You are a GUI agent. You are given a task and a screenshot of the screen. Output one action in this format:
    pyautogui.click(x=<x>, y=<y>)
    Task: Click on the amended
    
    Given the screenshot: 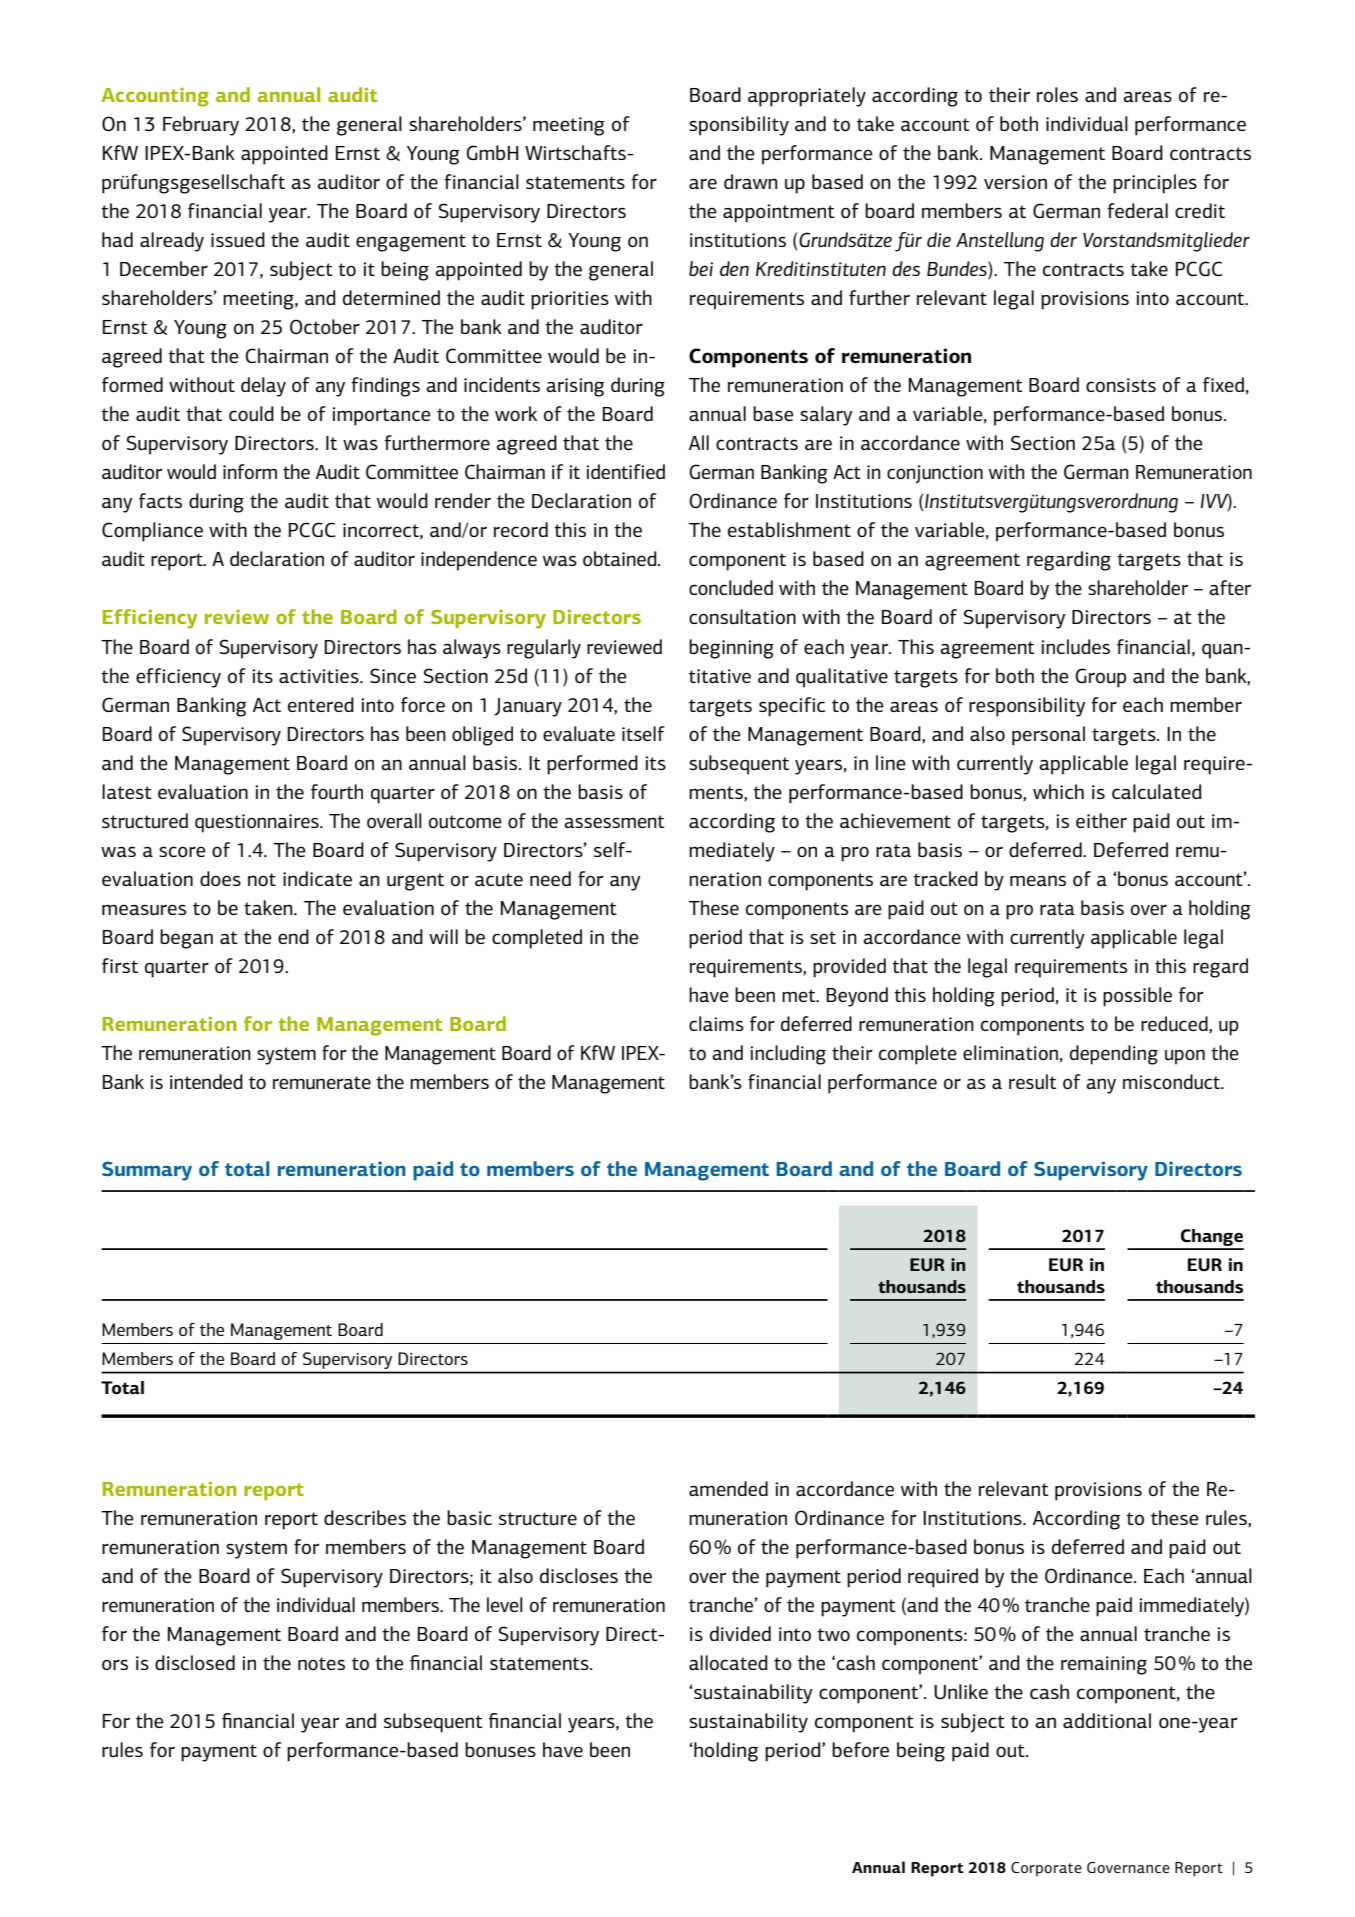 What is the action you would take?
    pyautogui.click(x=728, y=1488)
